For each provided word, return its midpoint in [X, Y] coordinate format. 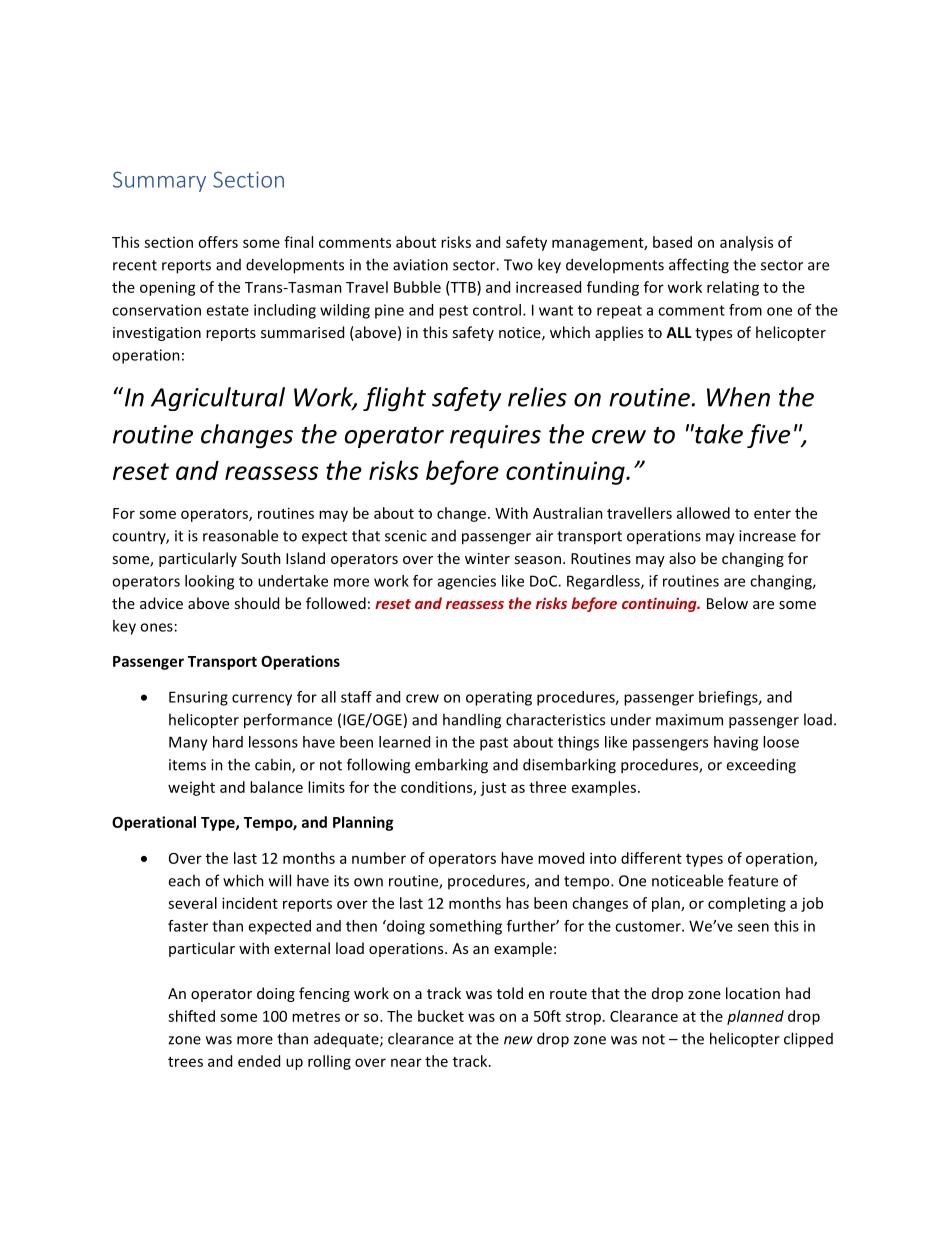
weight [191, 788]
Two [518, 265]
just [493, 789]
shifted [191, 1016]
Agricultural [218, 399]
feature [753, 880]
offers [218, 242]
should [256, 603]
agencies [467, 582]
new [518, 1040]
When [738, 397]
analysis [746, 243]
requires [495, 437]
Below [727, 603]
